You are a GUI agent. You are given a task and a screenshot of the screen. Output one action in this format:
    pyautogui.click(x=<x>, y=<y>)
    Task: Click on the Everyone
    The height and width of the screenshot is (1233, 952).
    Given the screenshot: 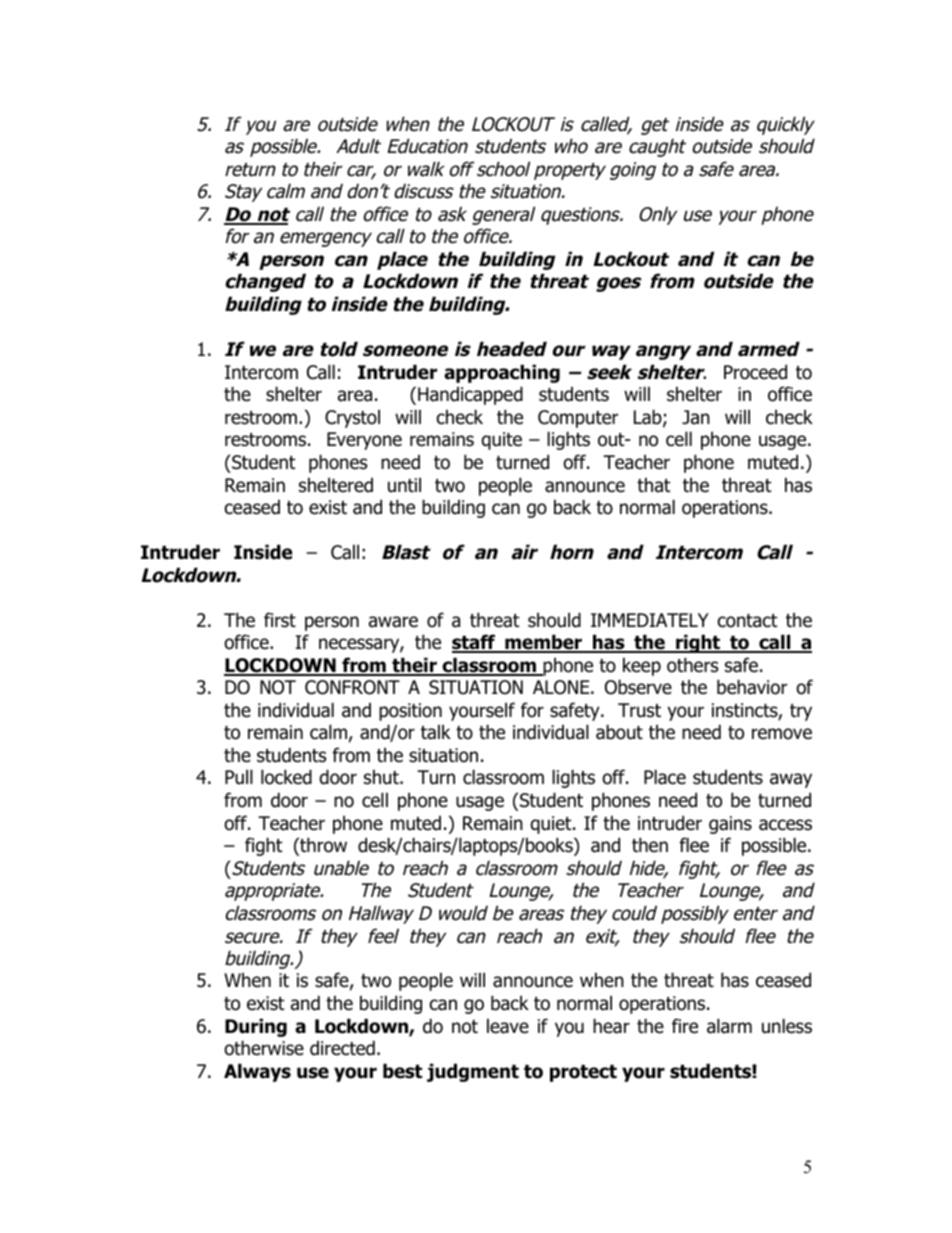 What is the action you would take?
    pyautogui.click(x=364, y=441)
